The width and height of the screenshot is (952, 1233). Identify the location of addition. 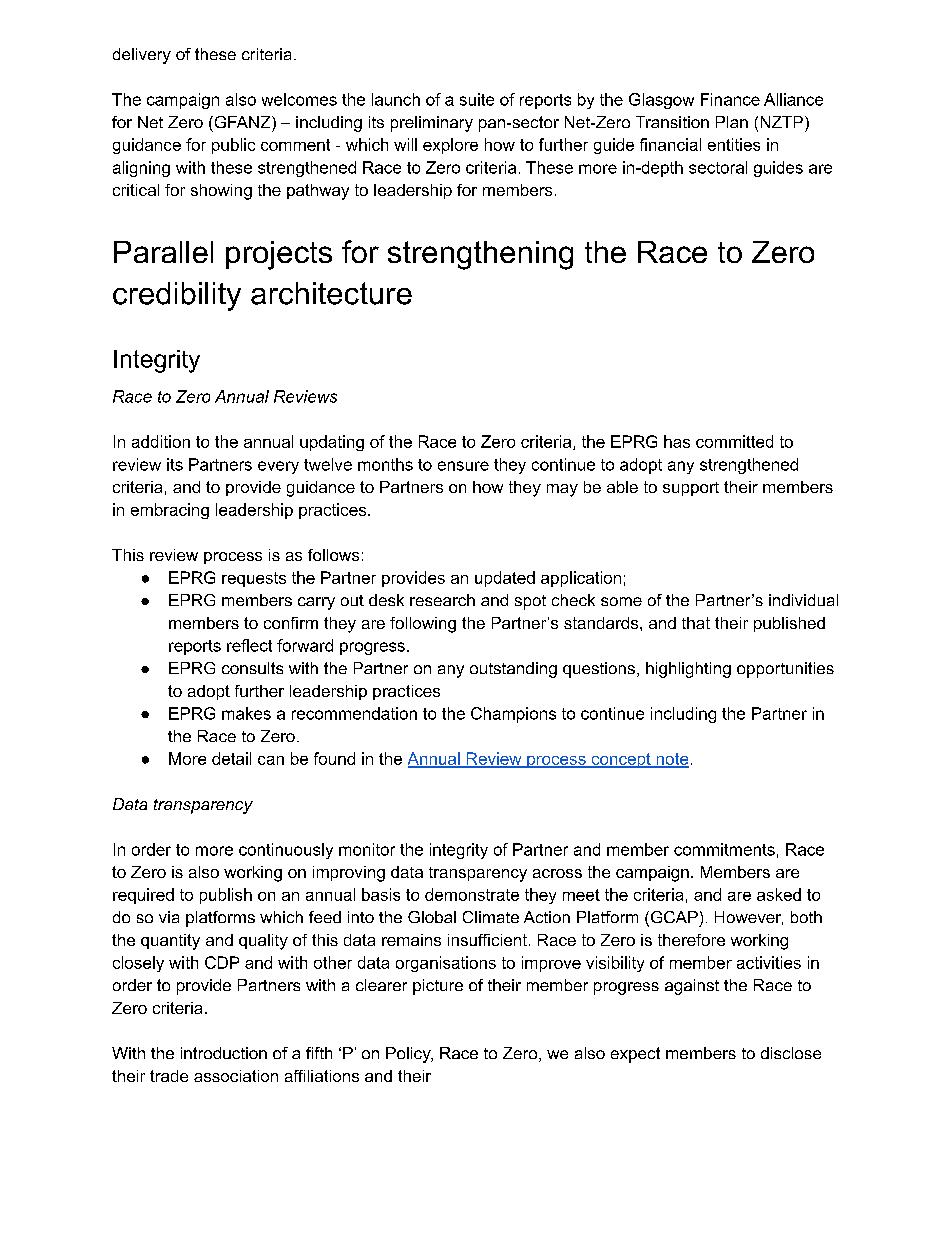
(161, 441).
